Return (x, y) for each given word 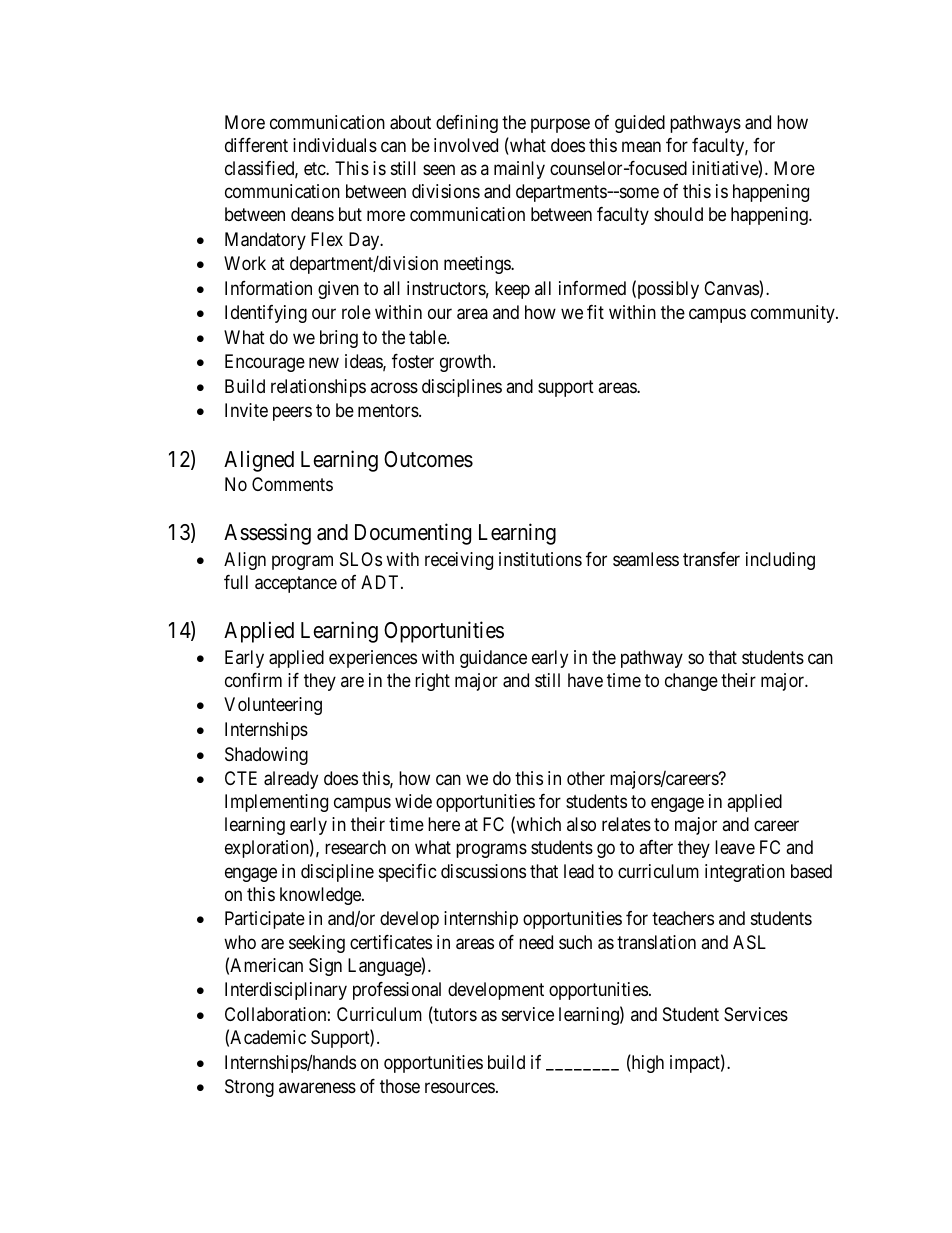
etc (315, 168)
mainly (519, 170)
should (678, 214)
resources (460, 1088)
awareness (317, 1088)
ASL (749, 942)
